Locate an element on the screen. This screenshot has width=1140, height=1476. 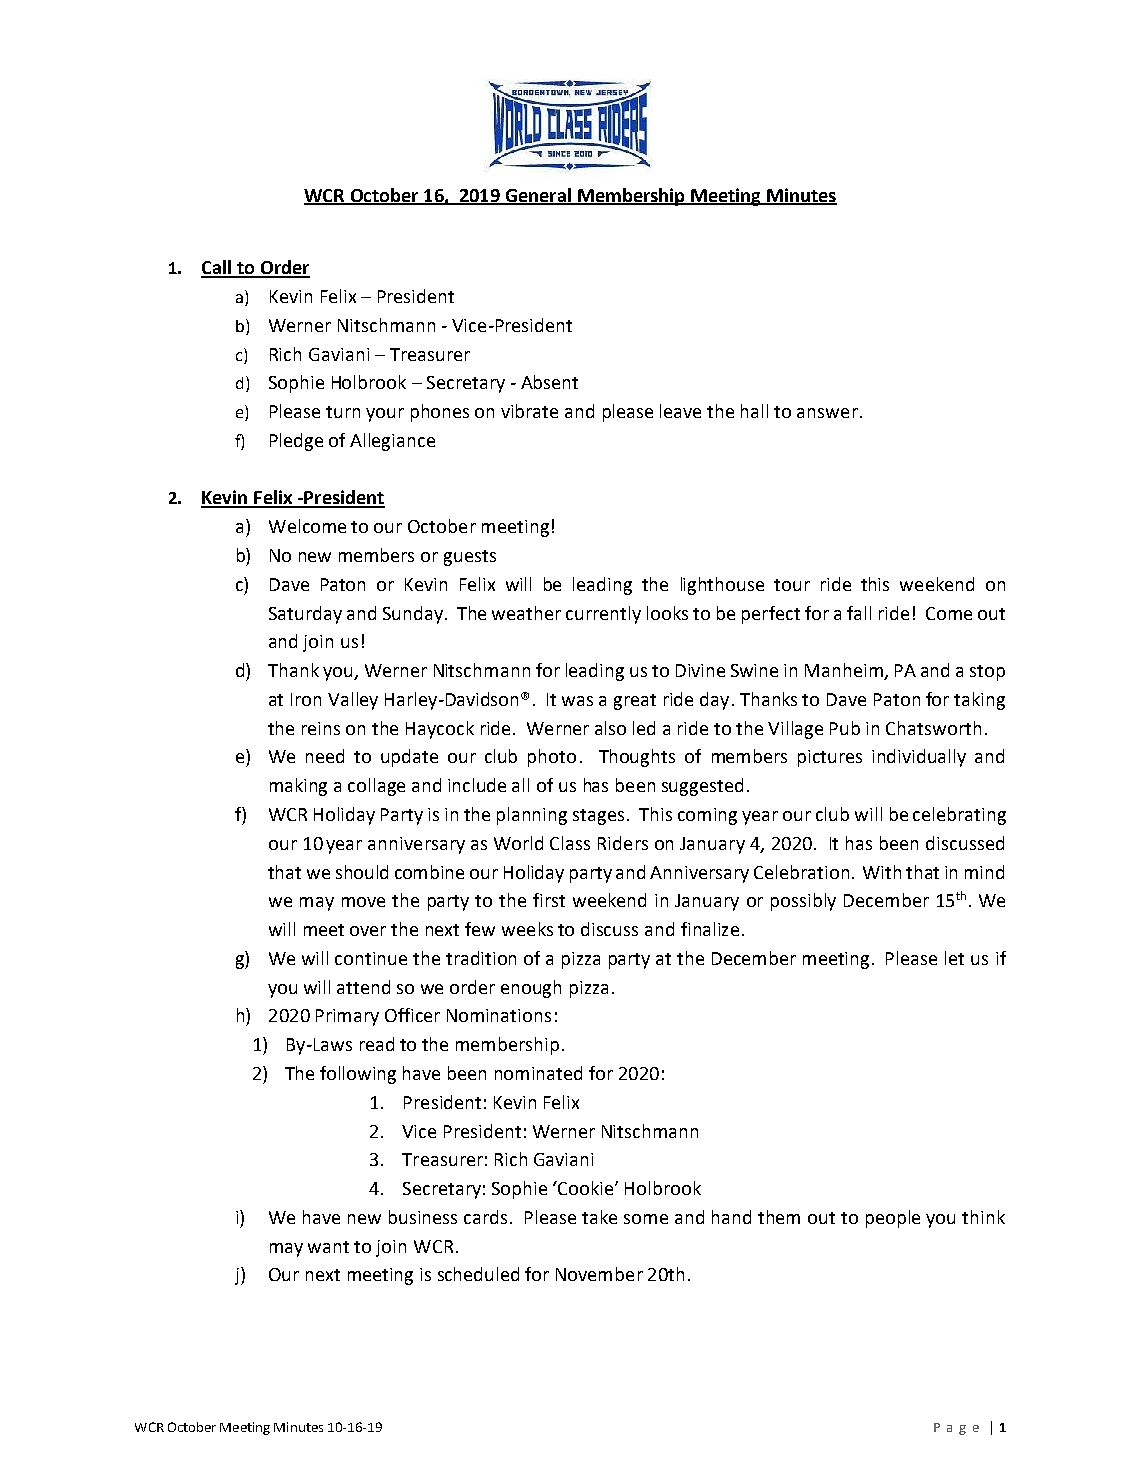
Pledge is located at coordinates (296, 442).
